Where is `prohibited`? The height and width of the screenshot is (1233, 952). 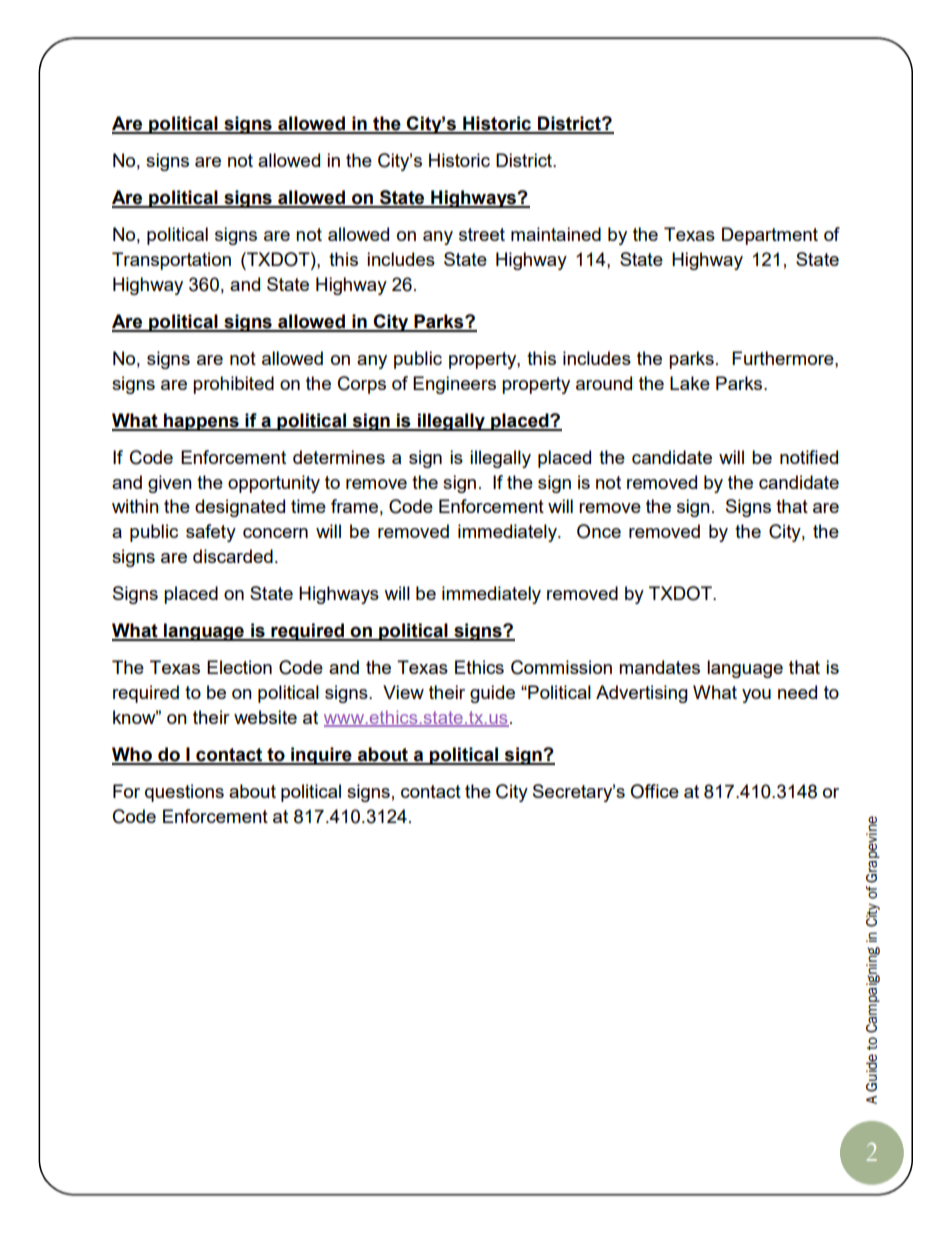
prohibited is located at coordinates (233, 385).
